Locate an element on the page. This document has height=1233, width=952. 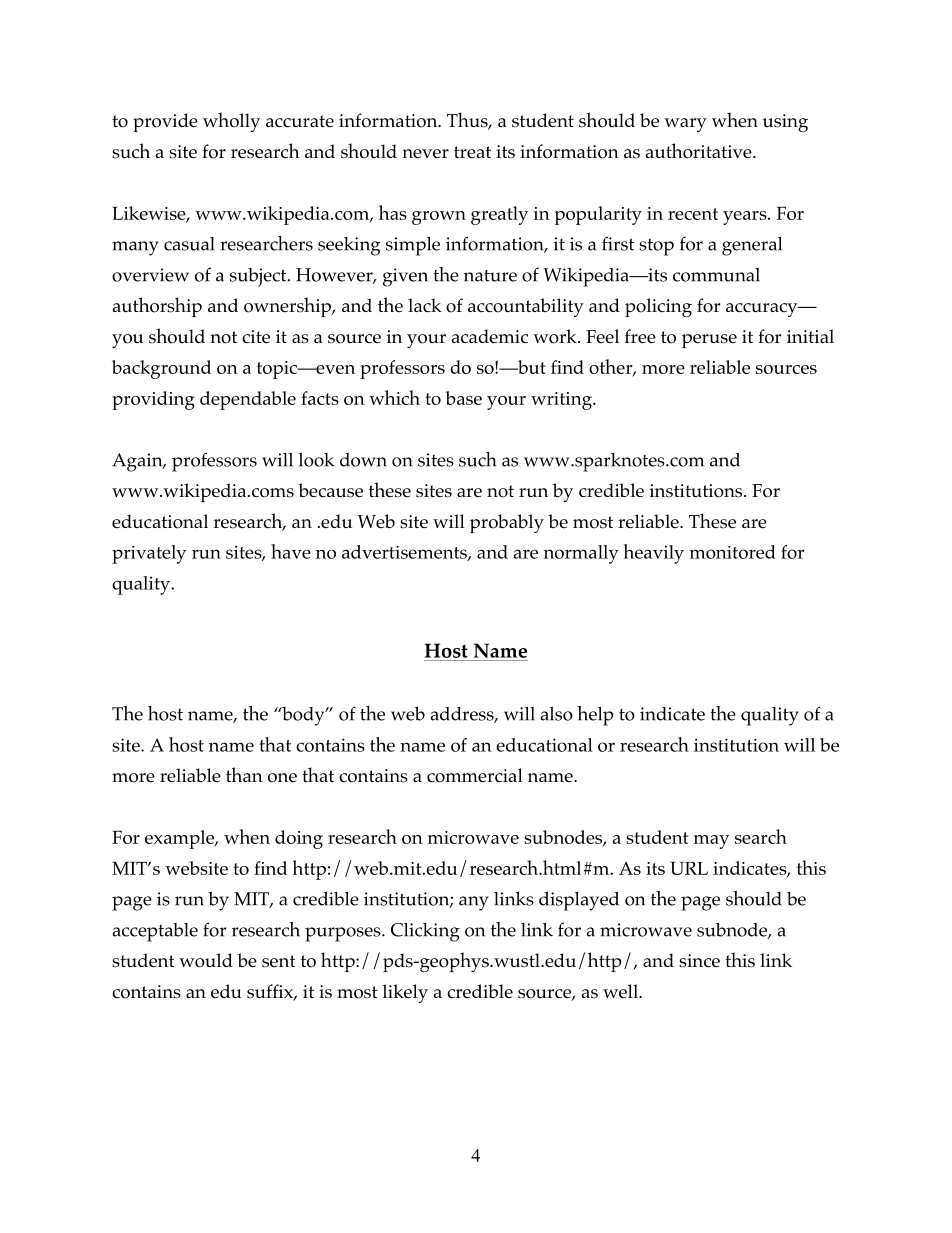
would is located at coordinates (206, 960).
